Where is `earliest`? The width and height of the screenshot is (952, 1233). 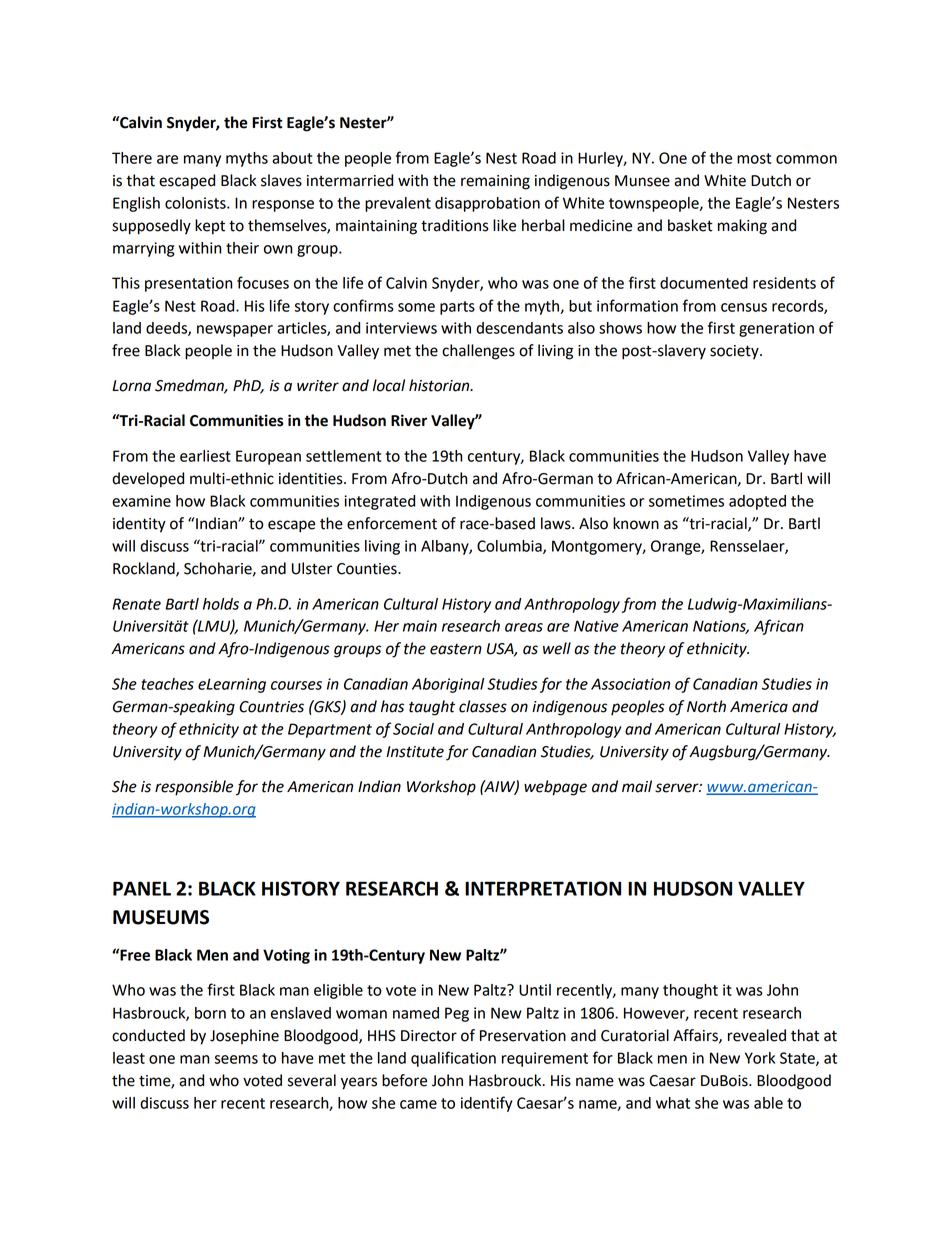
earliest is located at coordinates (205, 456).
